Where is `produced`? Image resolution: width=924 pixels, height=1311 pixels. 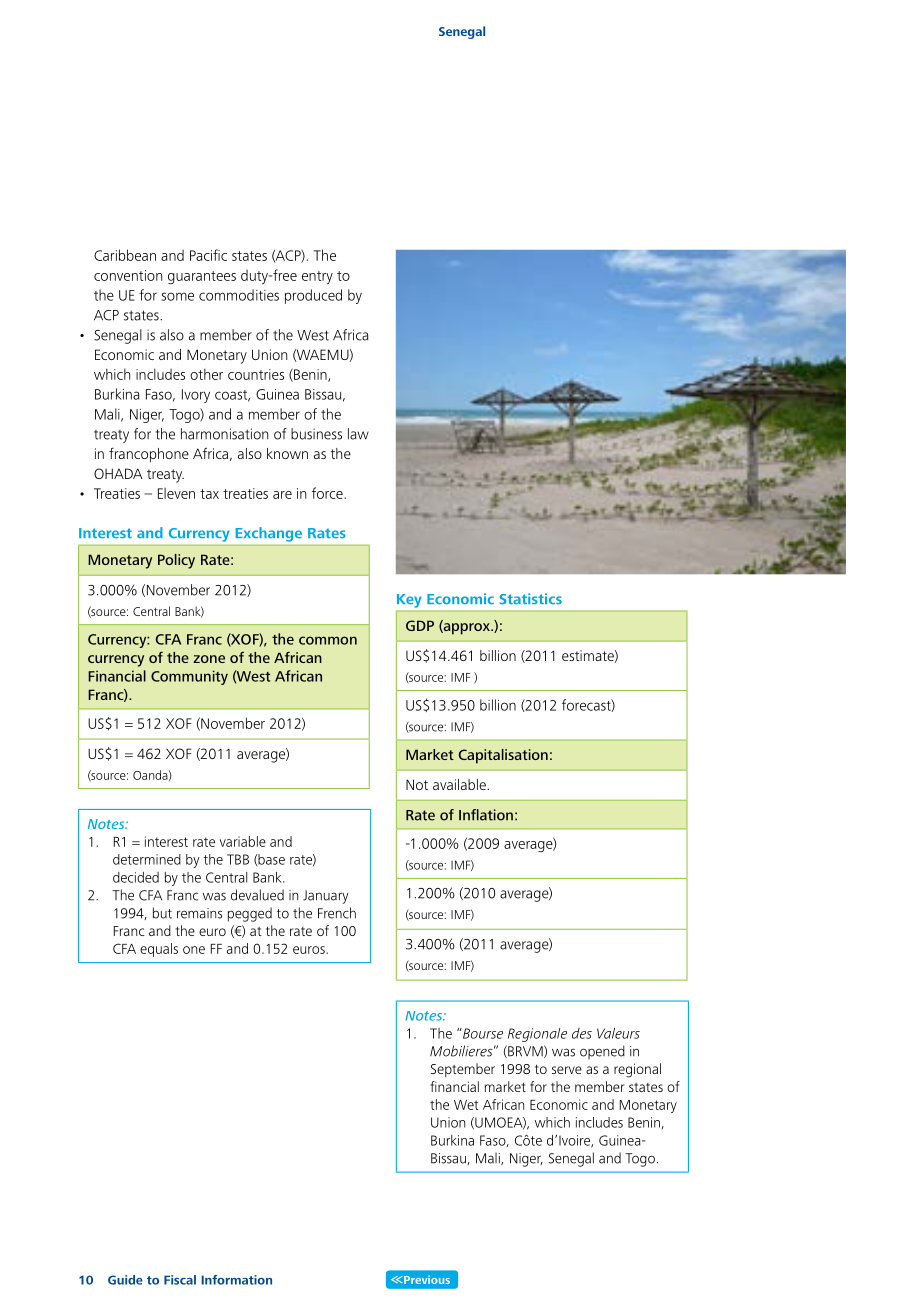
produced is located at coordinates (313, 296).
